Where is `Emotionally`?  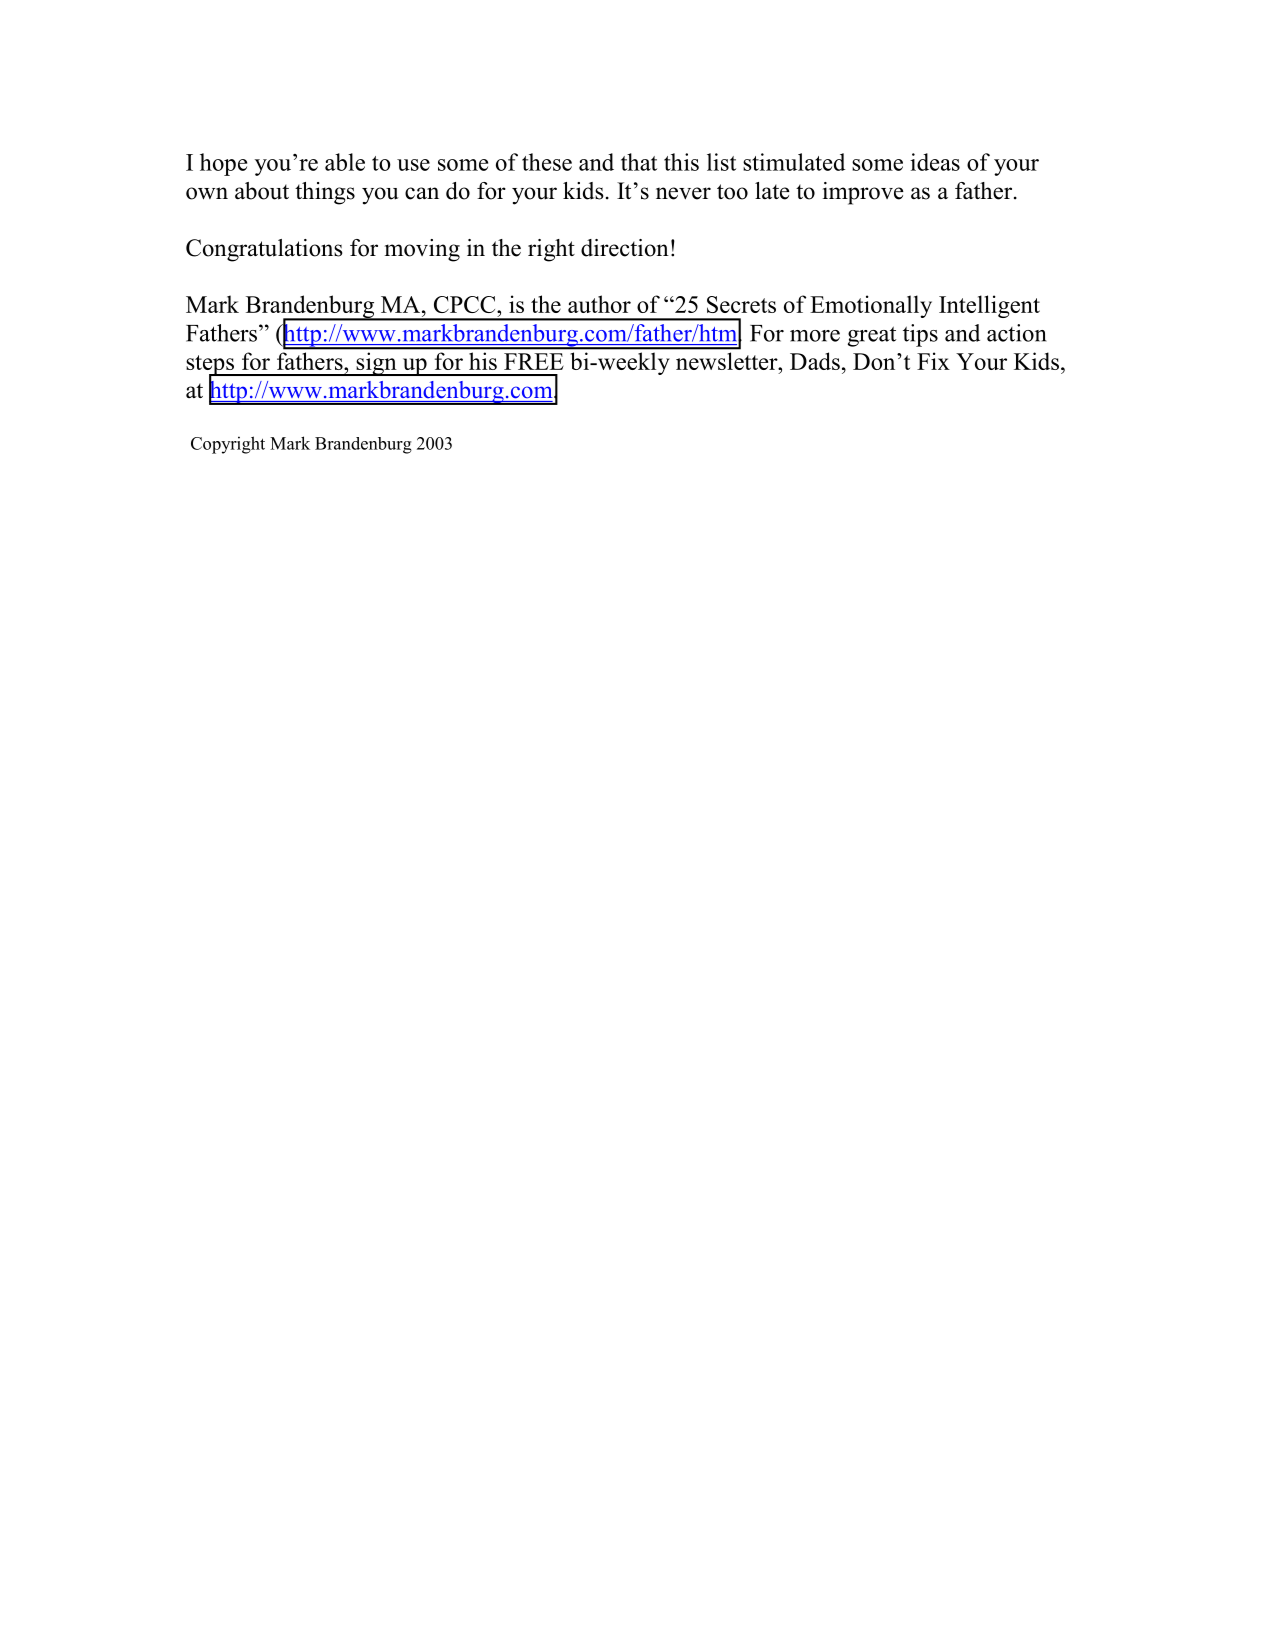
Emotionally is located at coordinates (871, 306).
